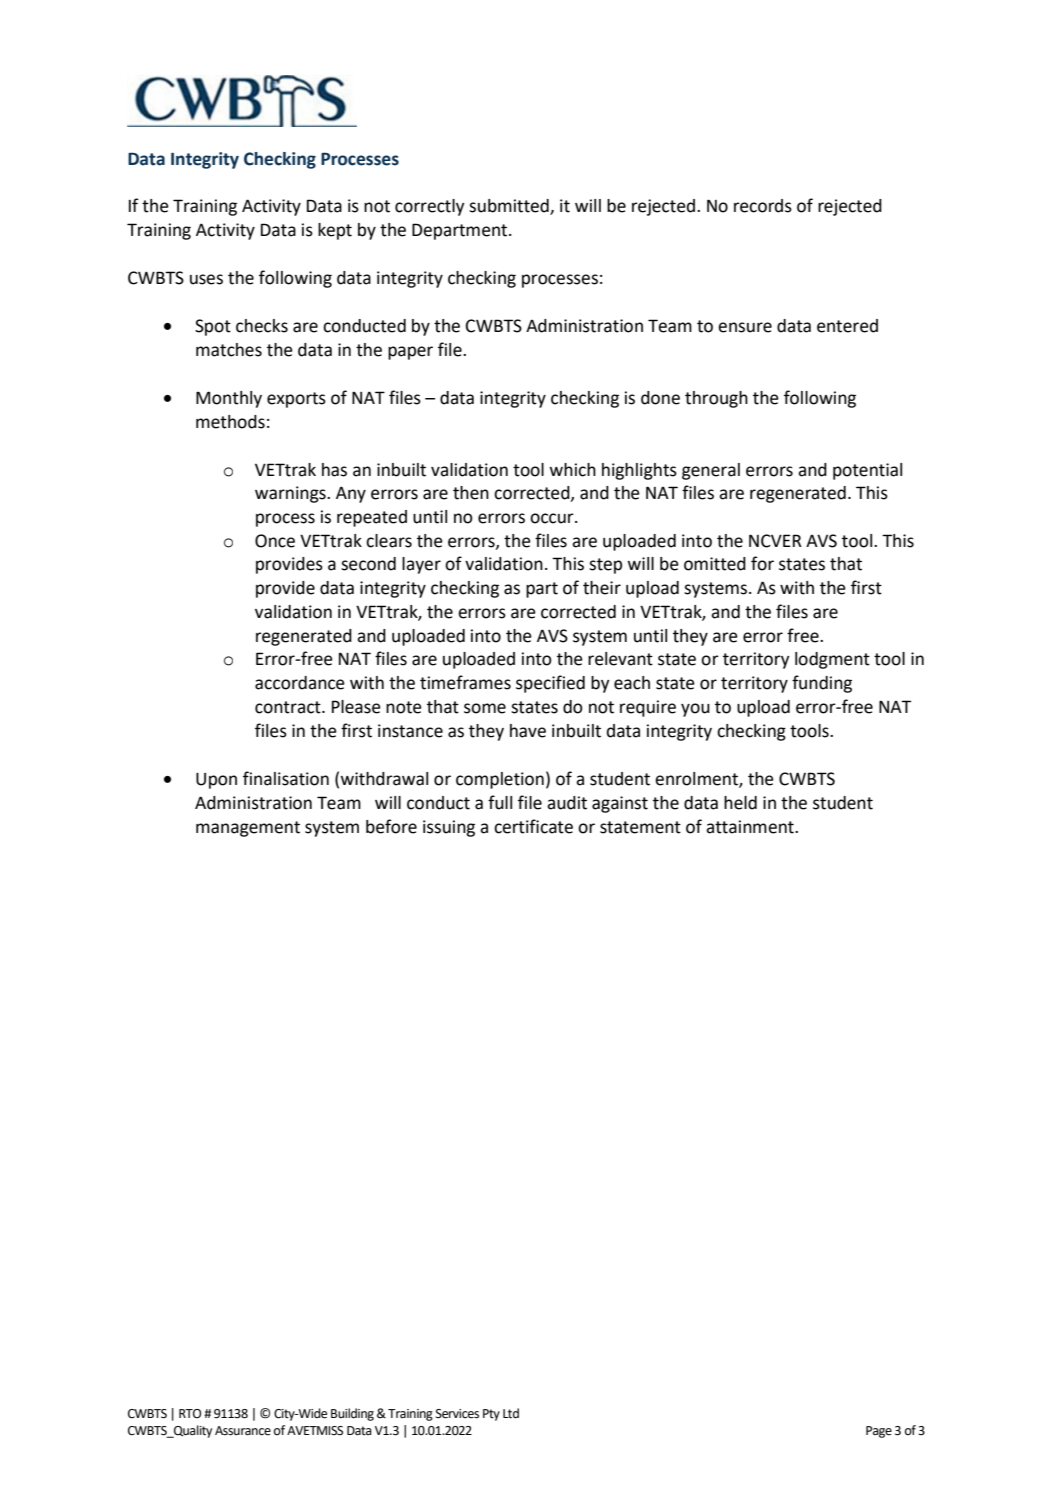 The width and height of the screenshot is (1053, 1489). Describe the element at coordinates (763, 206) in the screenshot. I see `records` at that location.
